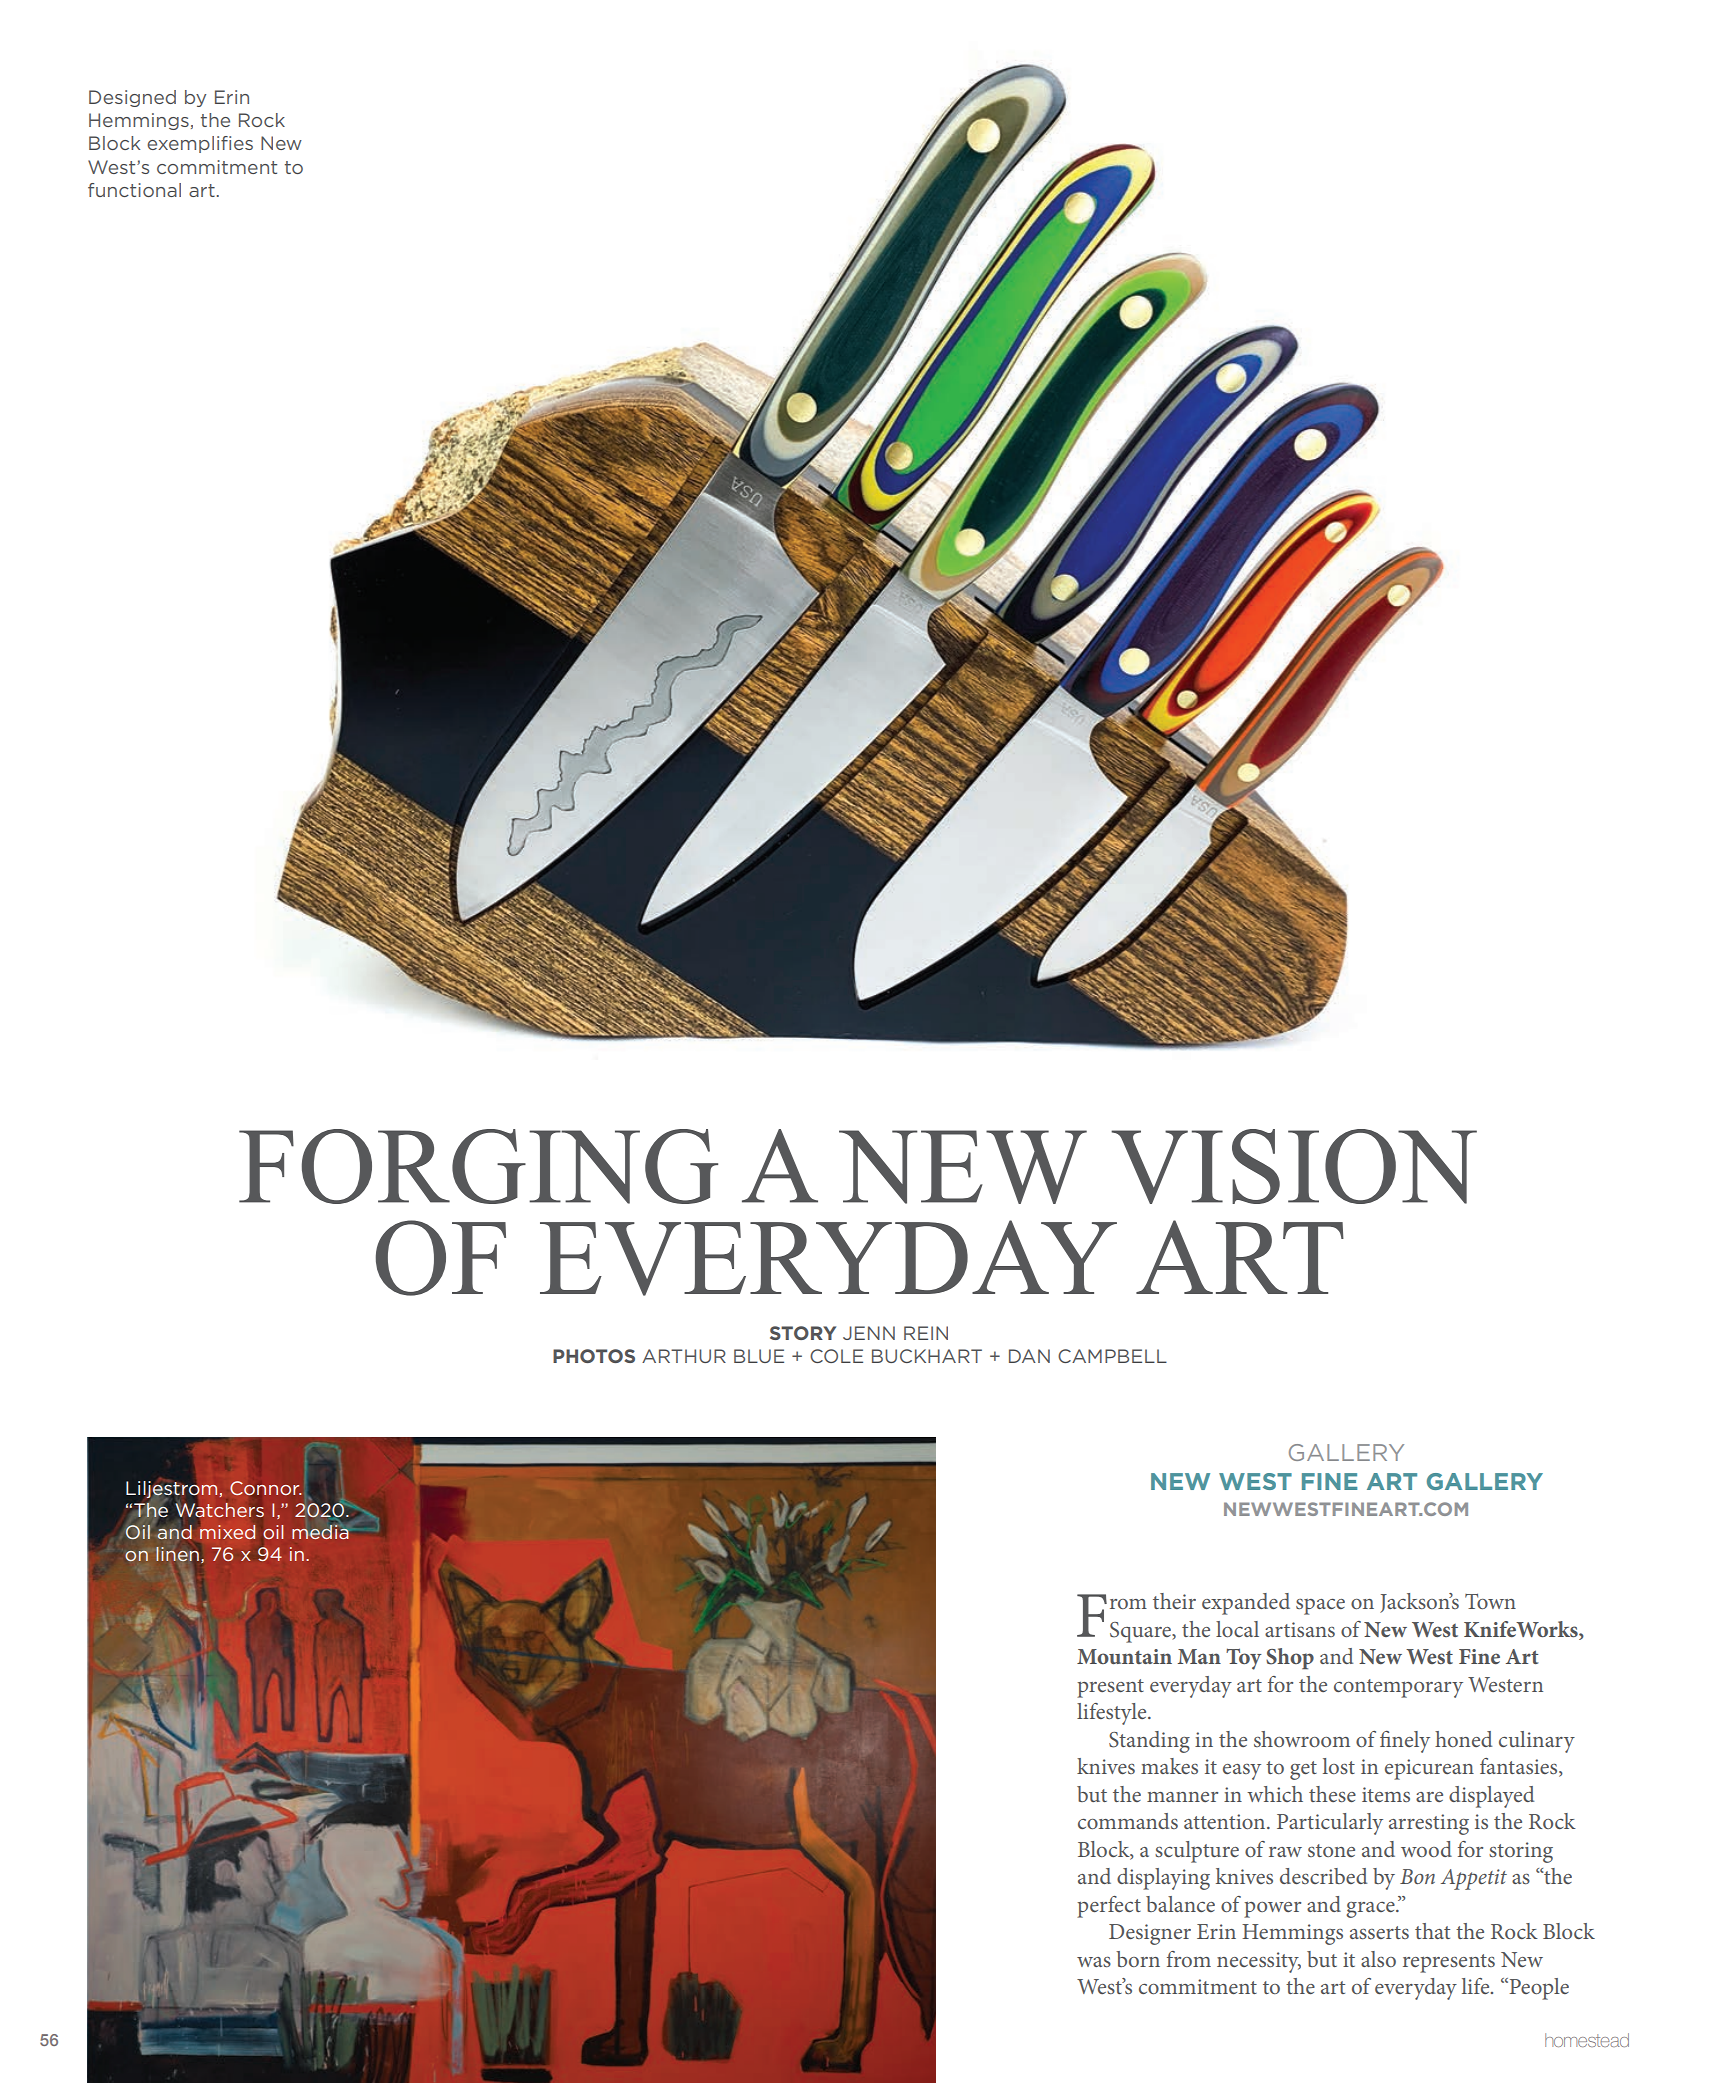 The image size is (1736, 2083). I want to click on Town, so click(1490, 1601).
